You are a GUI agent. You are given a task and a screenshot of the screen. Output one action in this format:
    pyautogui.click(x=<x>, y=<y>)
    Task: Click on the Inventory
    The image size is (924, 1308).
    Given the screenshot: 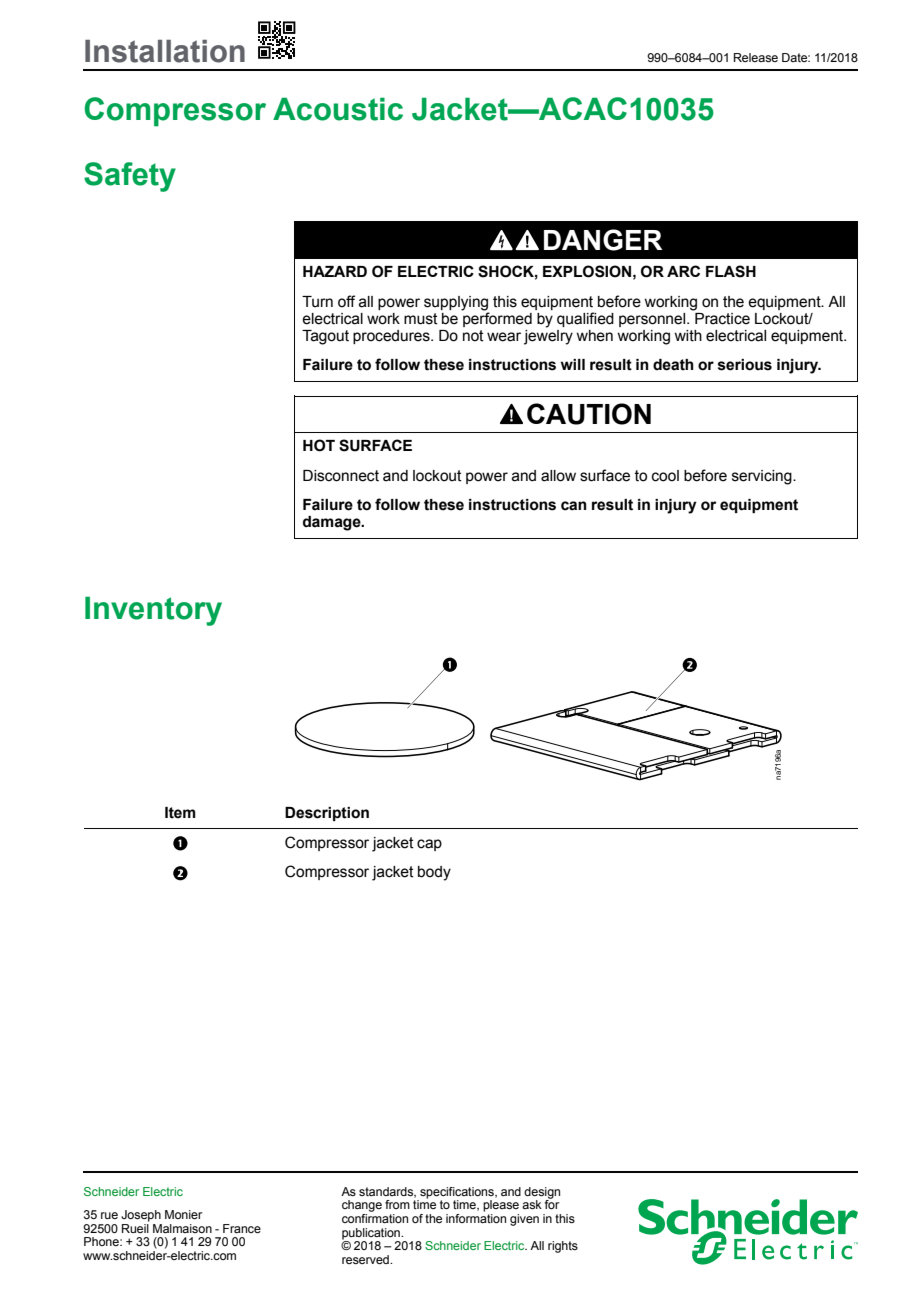 What is the action you would take?
    pyautogui.click(x=153, y=611)
